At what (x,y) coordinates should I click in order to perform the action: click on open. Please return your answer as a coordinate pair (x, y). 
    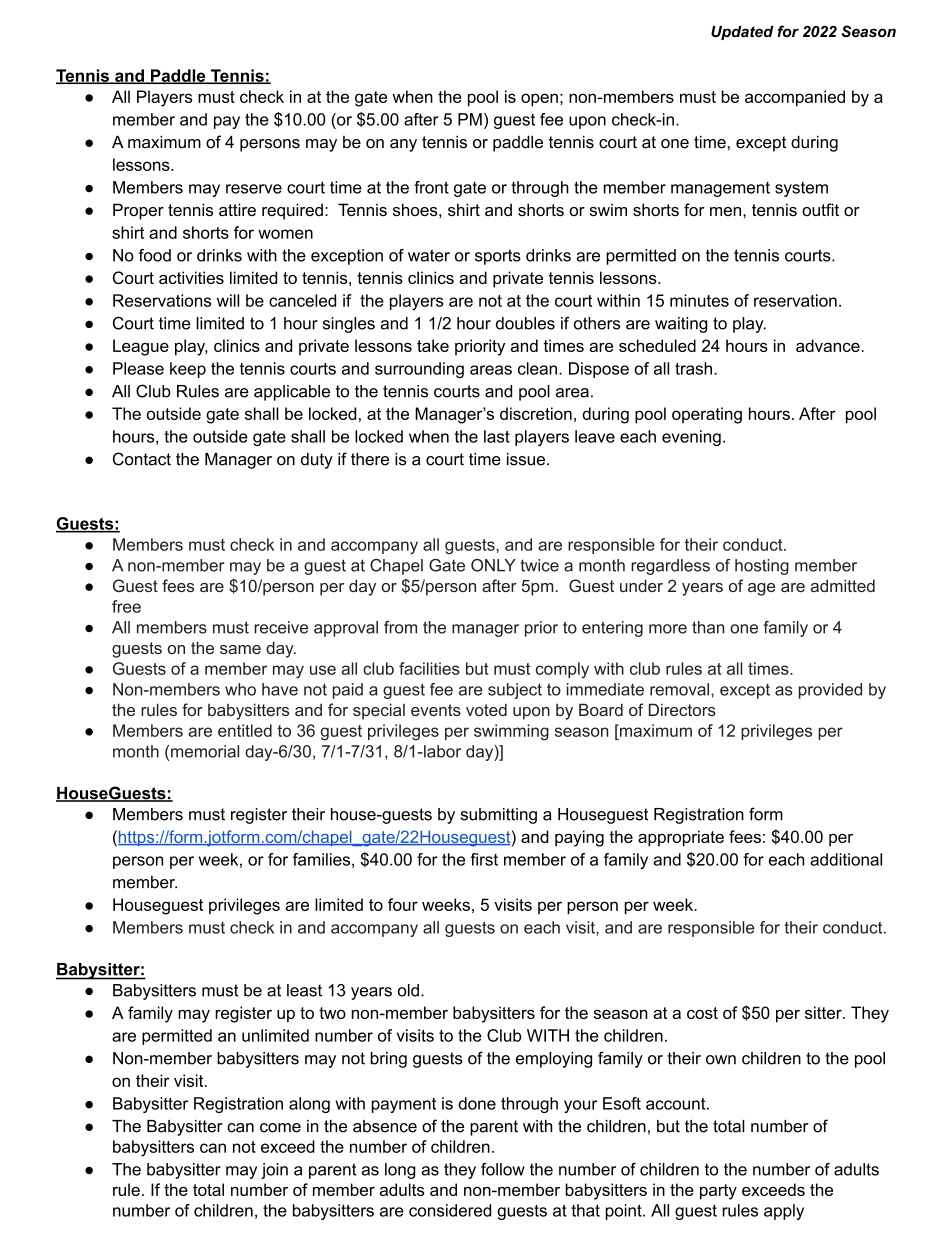
    Looking at the image, I should click on (539, 100).
